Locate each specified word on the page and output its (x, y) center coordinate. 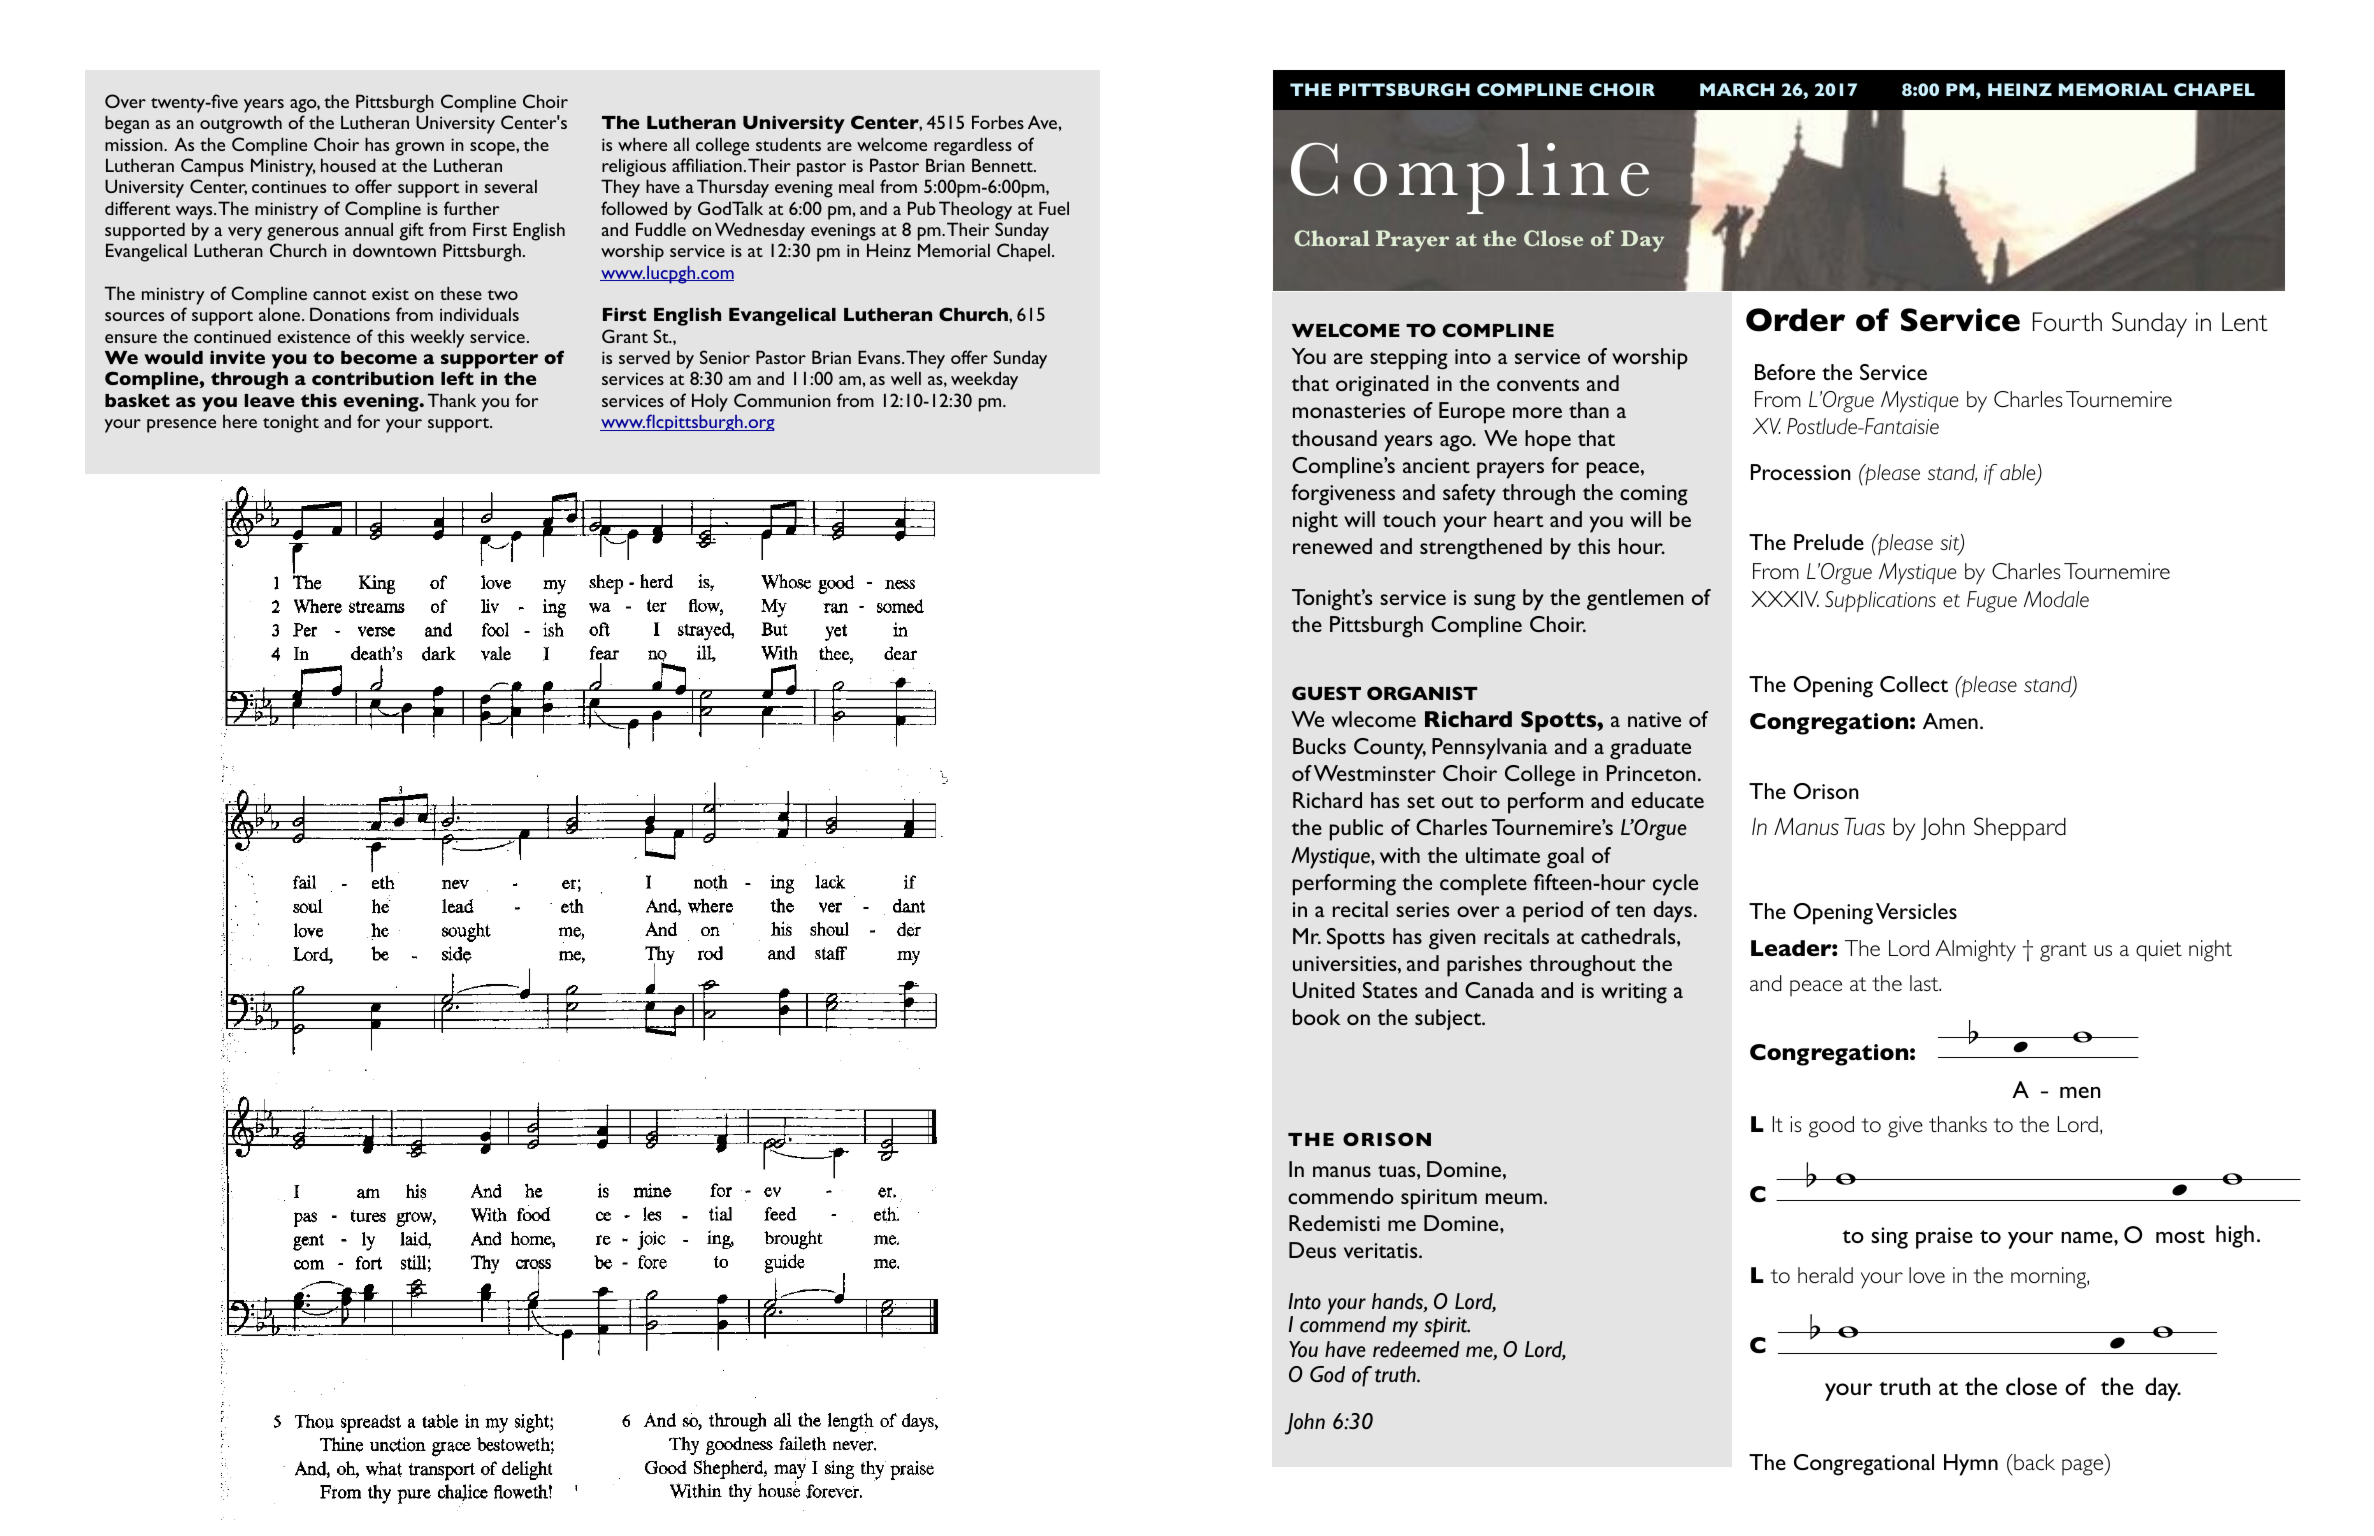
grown (419, 149)
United (1324, 990)
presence (181, 426)
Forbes (998, 122)
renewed (1332, 546)
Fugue (1992, 602)
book (1316, 1017)
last (1925, 983)
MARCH (1737, 89)
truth (1396, 1374)
